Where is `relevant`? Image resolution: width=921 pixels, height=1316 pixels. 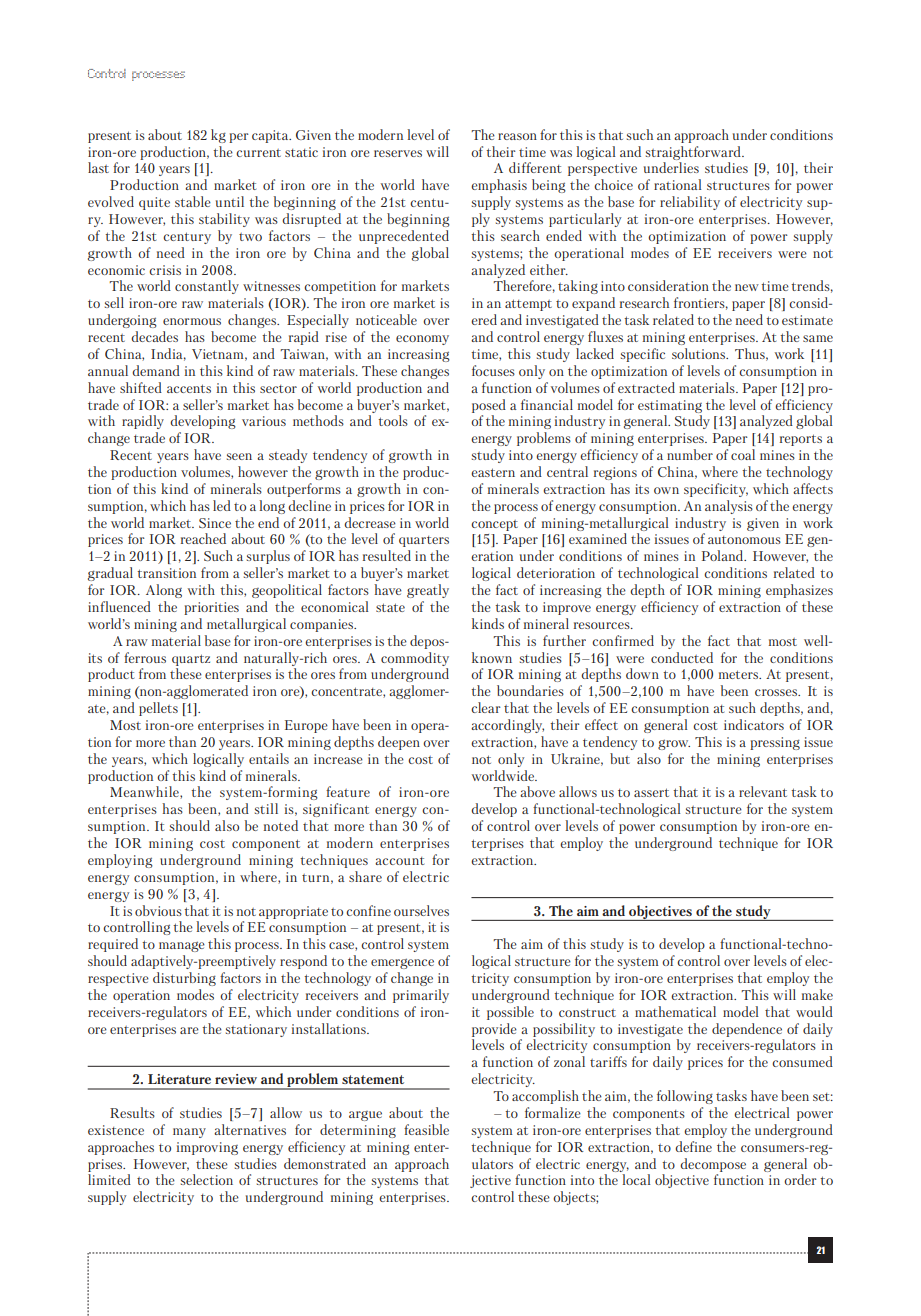
relevant is located at coordinates (763, 791).
